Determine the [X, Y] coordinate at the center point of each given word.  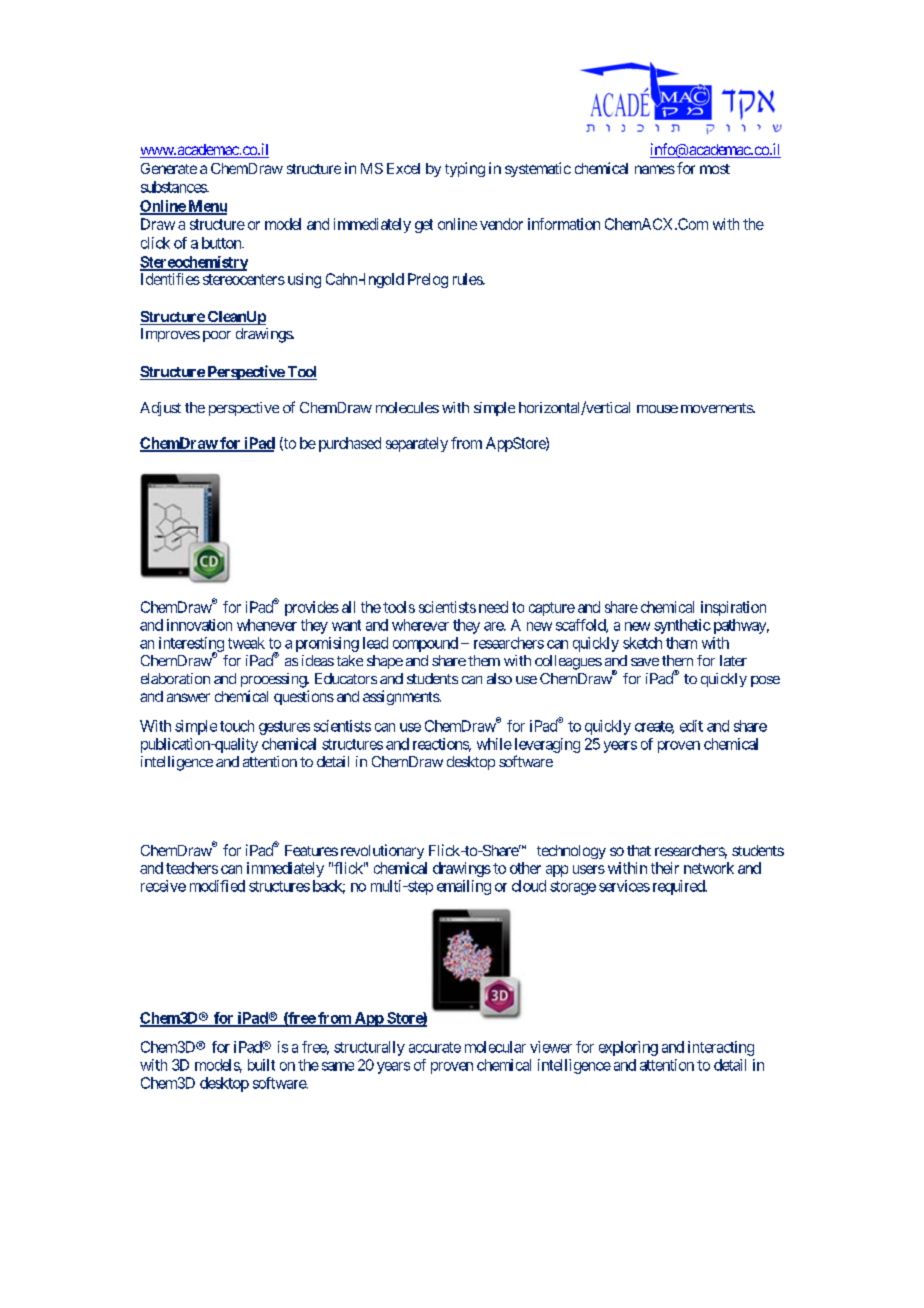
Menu [206, 207]
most [715, 169]
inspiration [733, 608]
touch [237, 726]
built [261, 1065]
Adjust [160, 409]
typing [465, 169]
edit [691, 726]
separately [417, 444]
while [494, 744]
